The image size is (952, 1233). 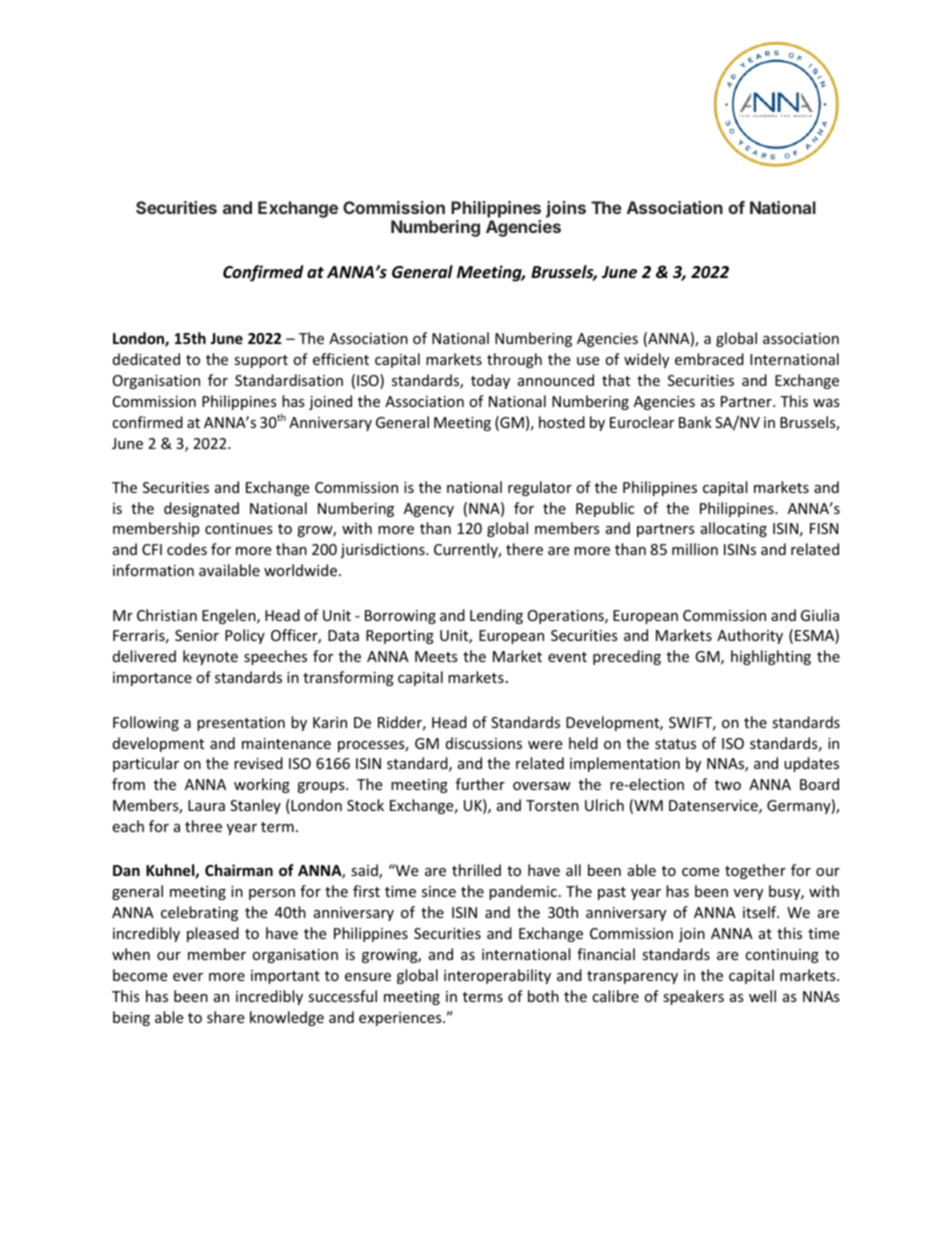 I want to click on interoperability, so click(x=497, y=976).
